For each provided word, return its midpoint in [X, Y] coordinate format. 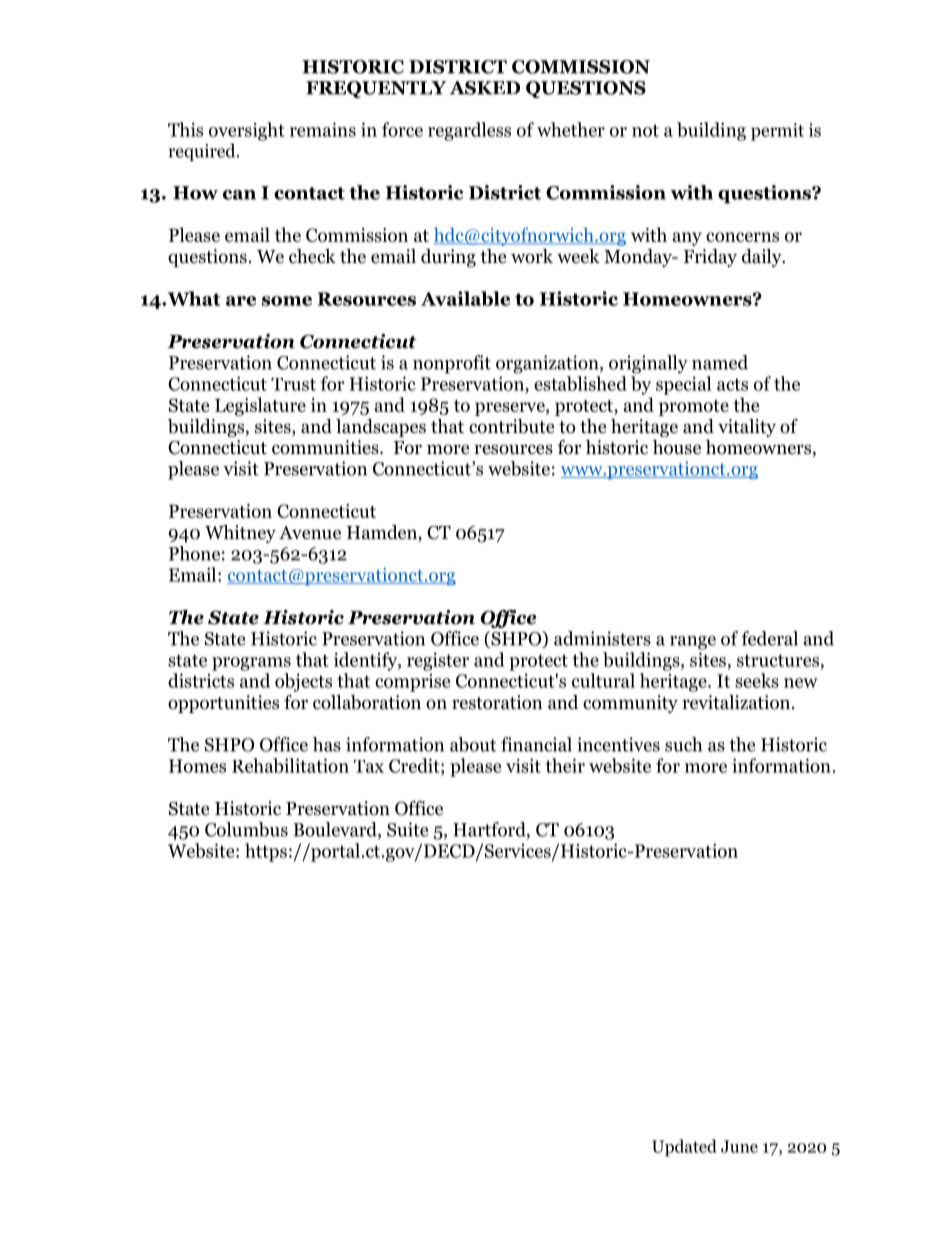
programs [251, 664]
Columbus [246, 829]
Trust [293, 384]
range [693, 643]
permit [777, 132]
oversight [247, 131]
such [683, 744]
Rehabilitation [290, 765]
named [720, 362]
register [438, 661]
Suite [407, 829]
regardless [469, 131]
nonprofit [452, 364]
